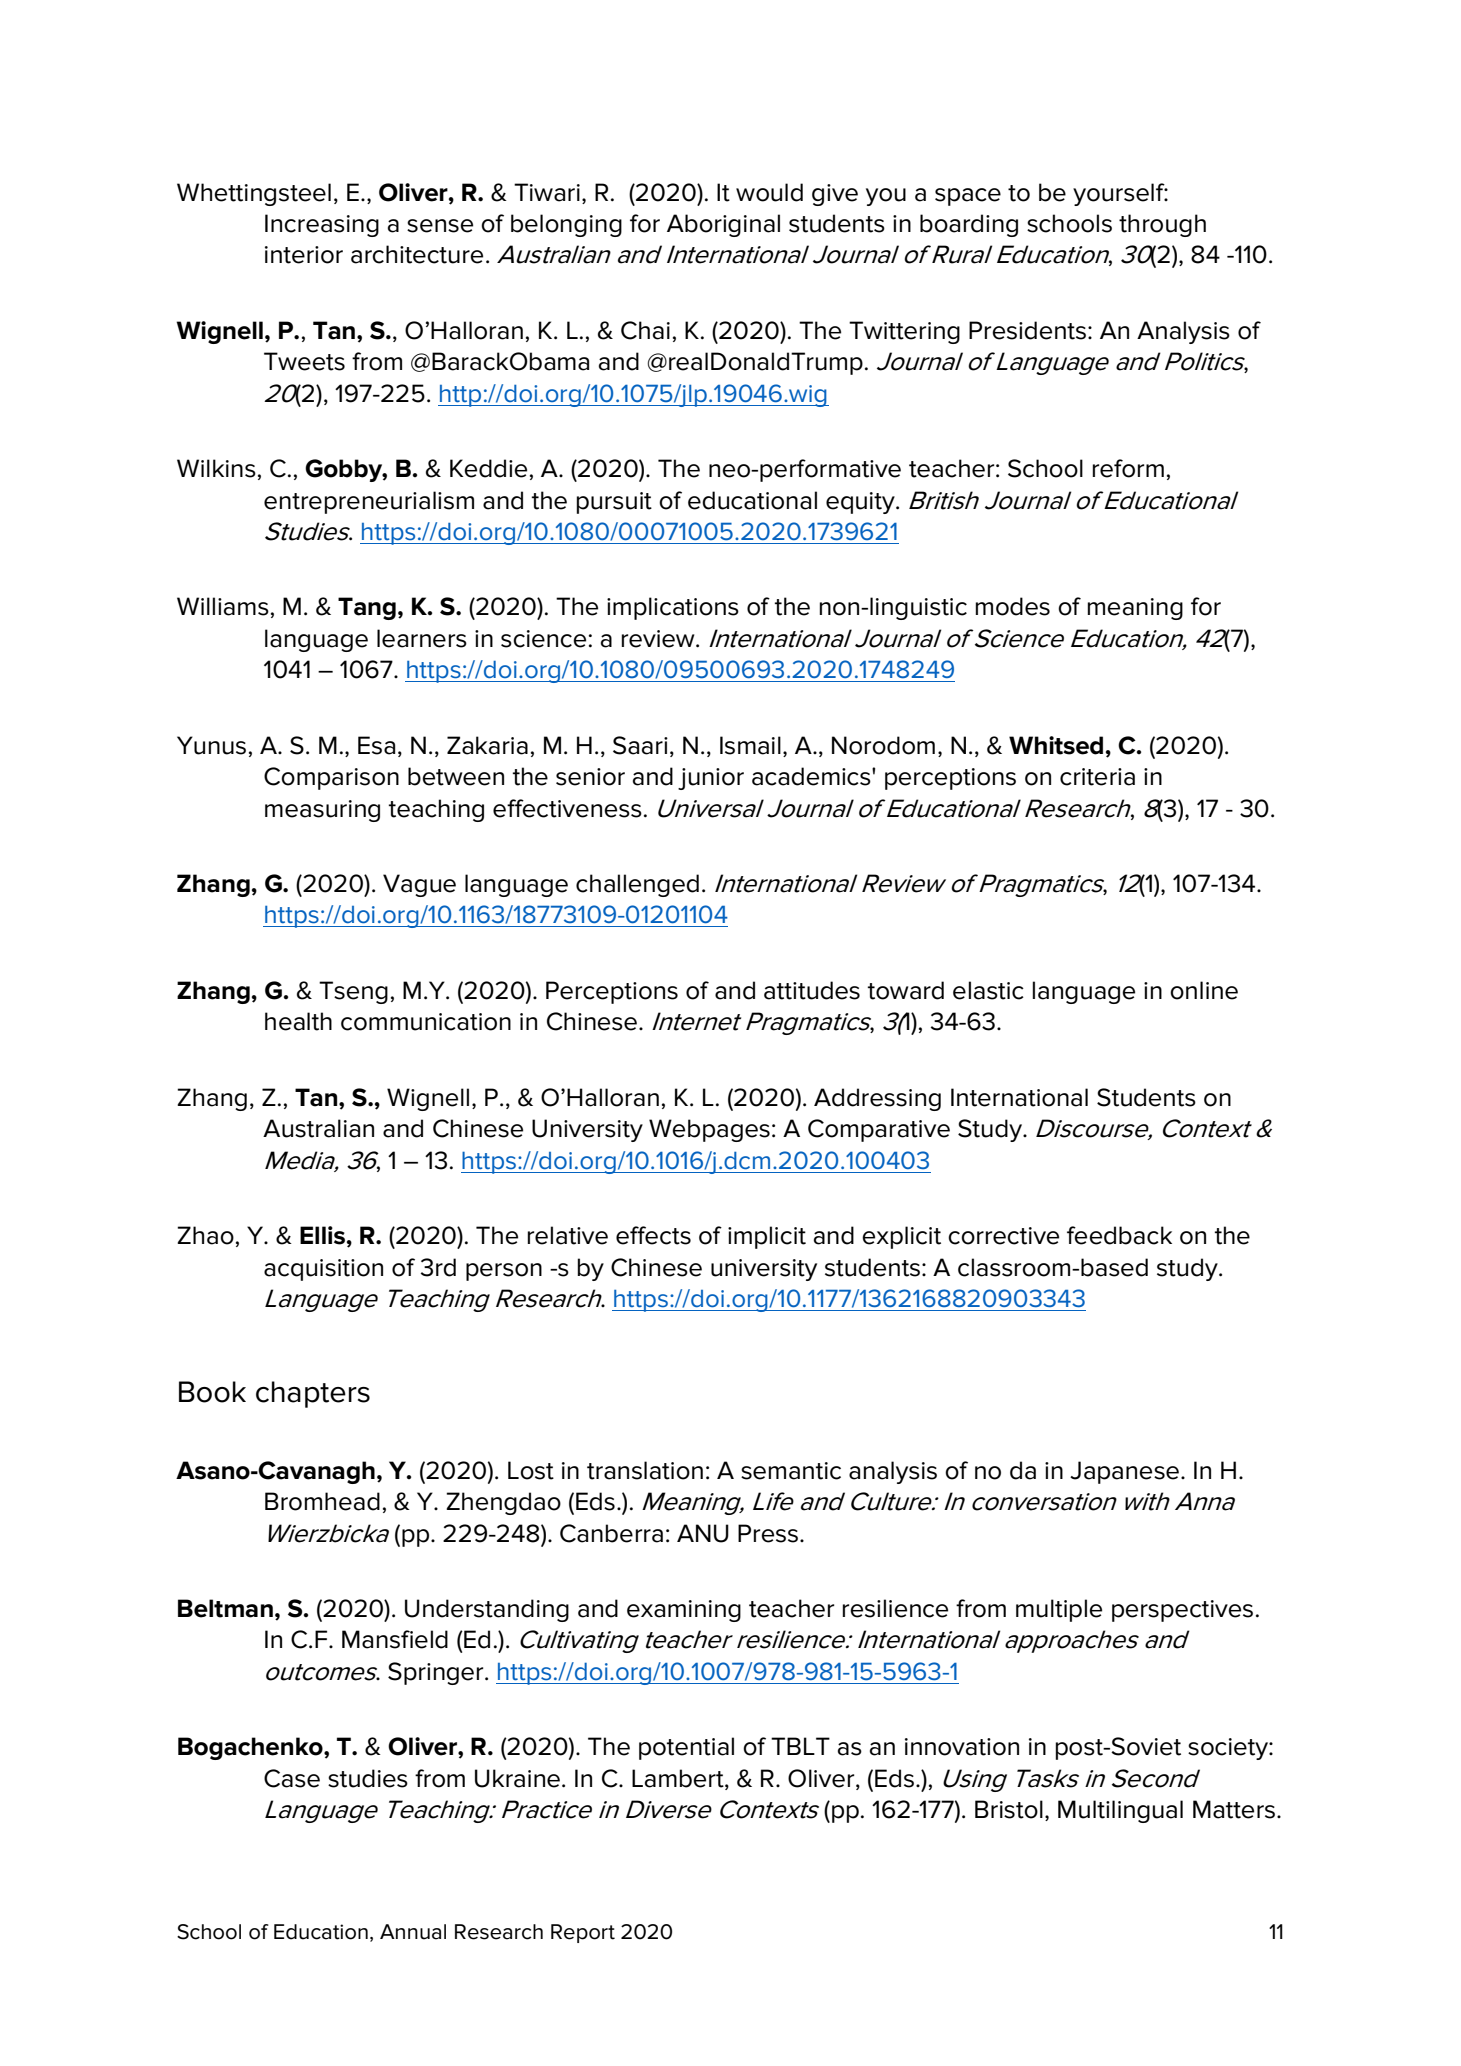 This page has height=2066, width=1461. Describe the element at coordinates (1119, 1235) in the page. I see `feedback` at that location.
